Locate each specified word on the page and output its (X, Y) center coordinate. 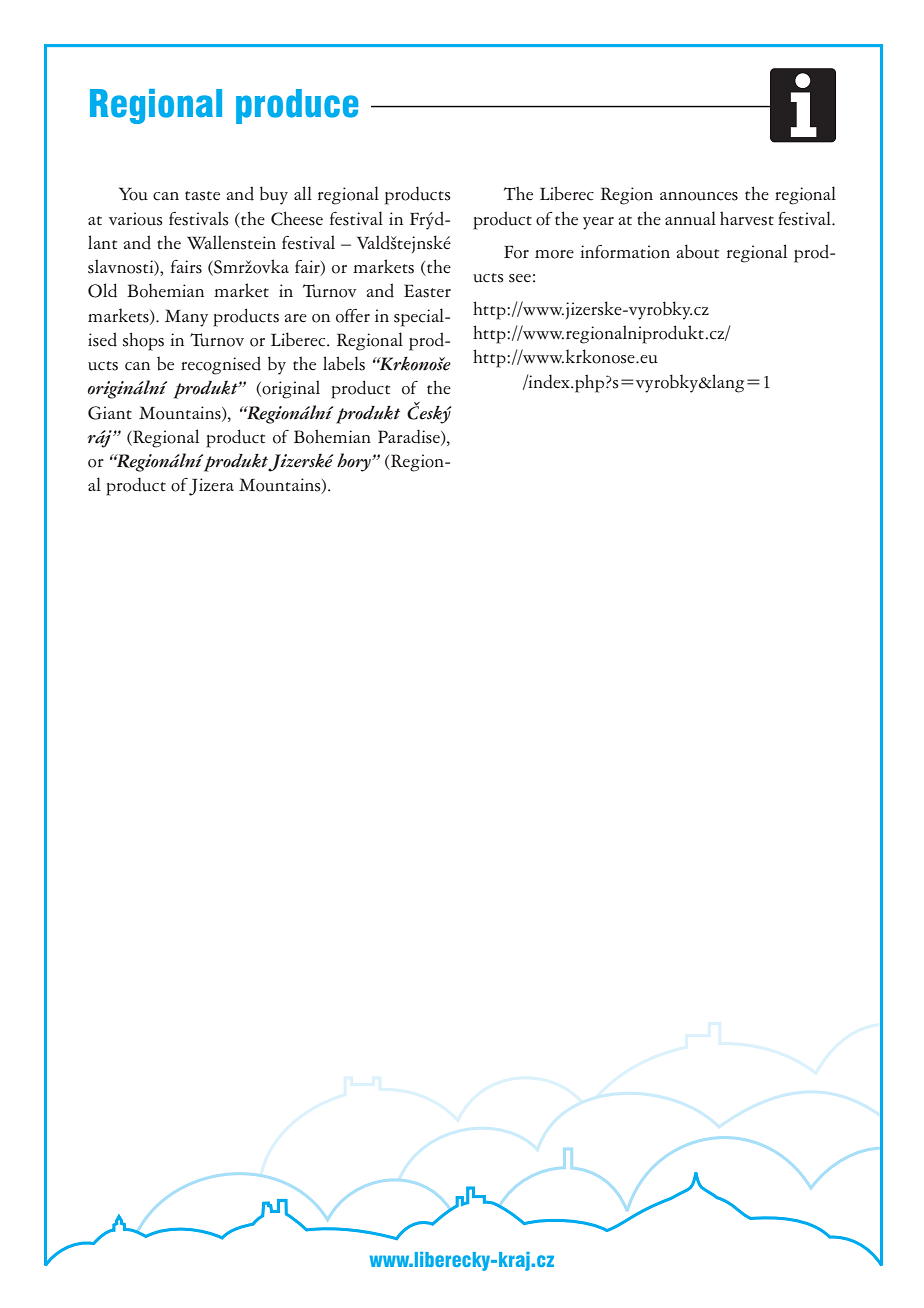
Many (186, 318)
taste (202, 196)
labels (344, 363)
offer (353, 316)
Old (102, 290)
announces (699, 196)
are (295, 318)
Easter (427, 291)
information (625, 252)
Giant (110, 413)
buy (274, 195)
